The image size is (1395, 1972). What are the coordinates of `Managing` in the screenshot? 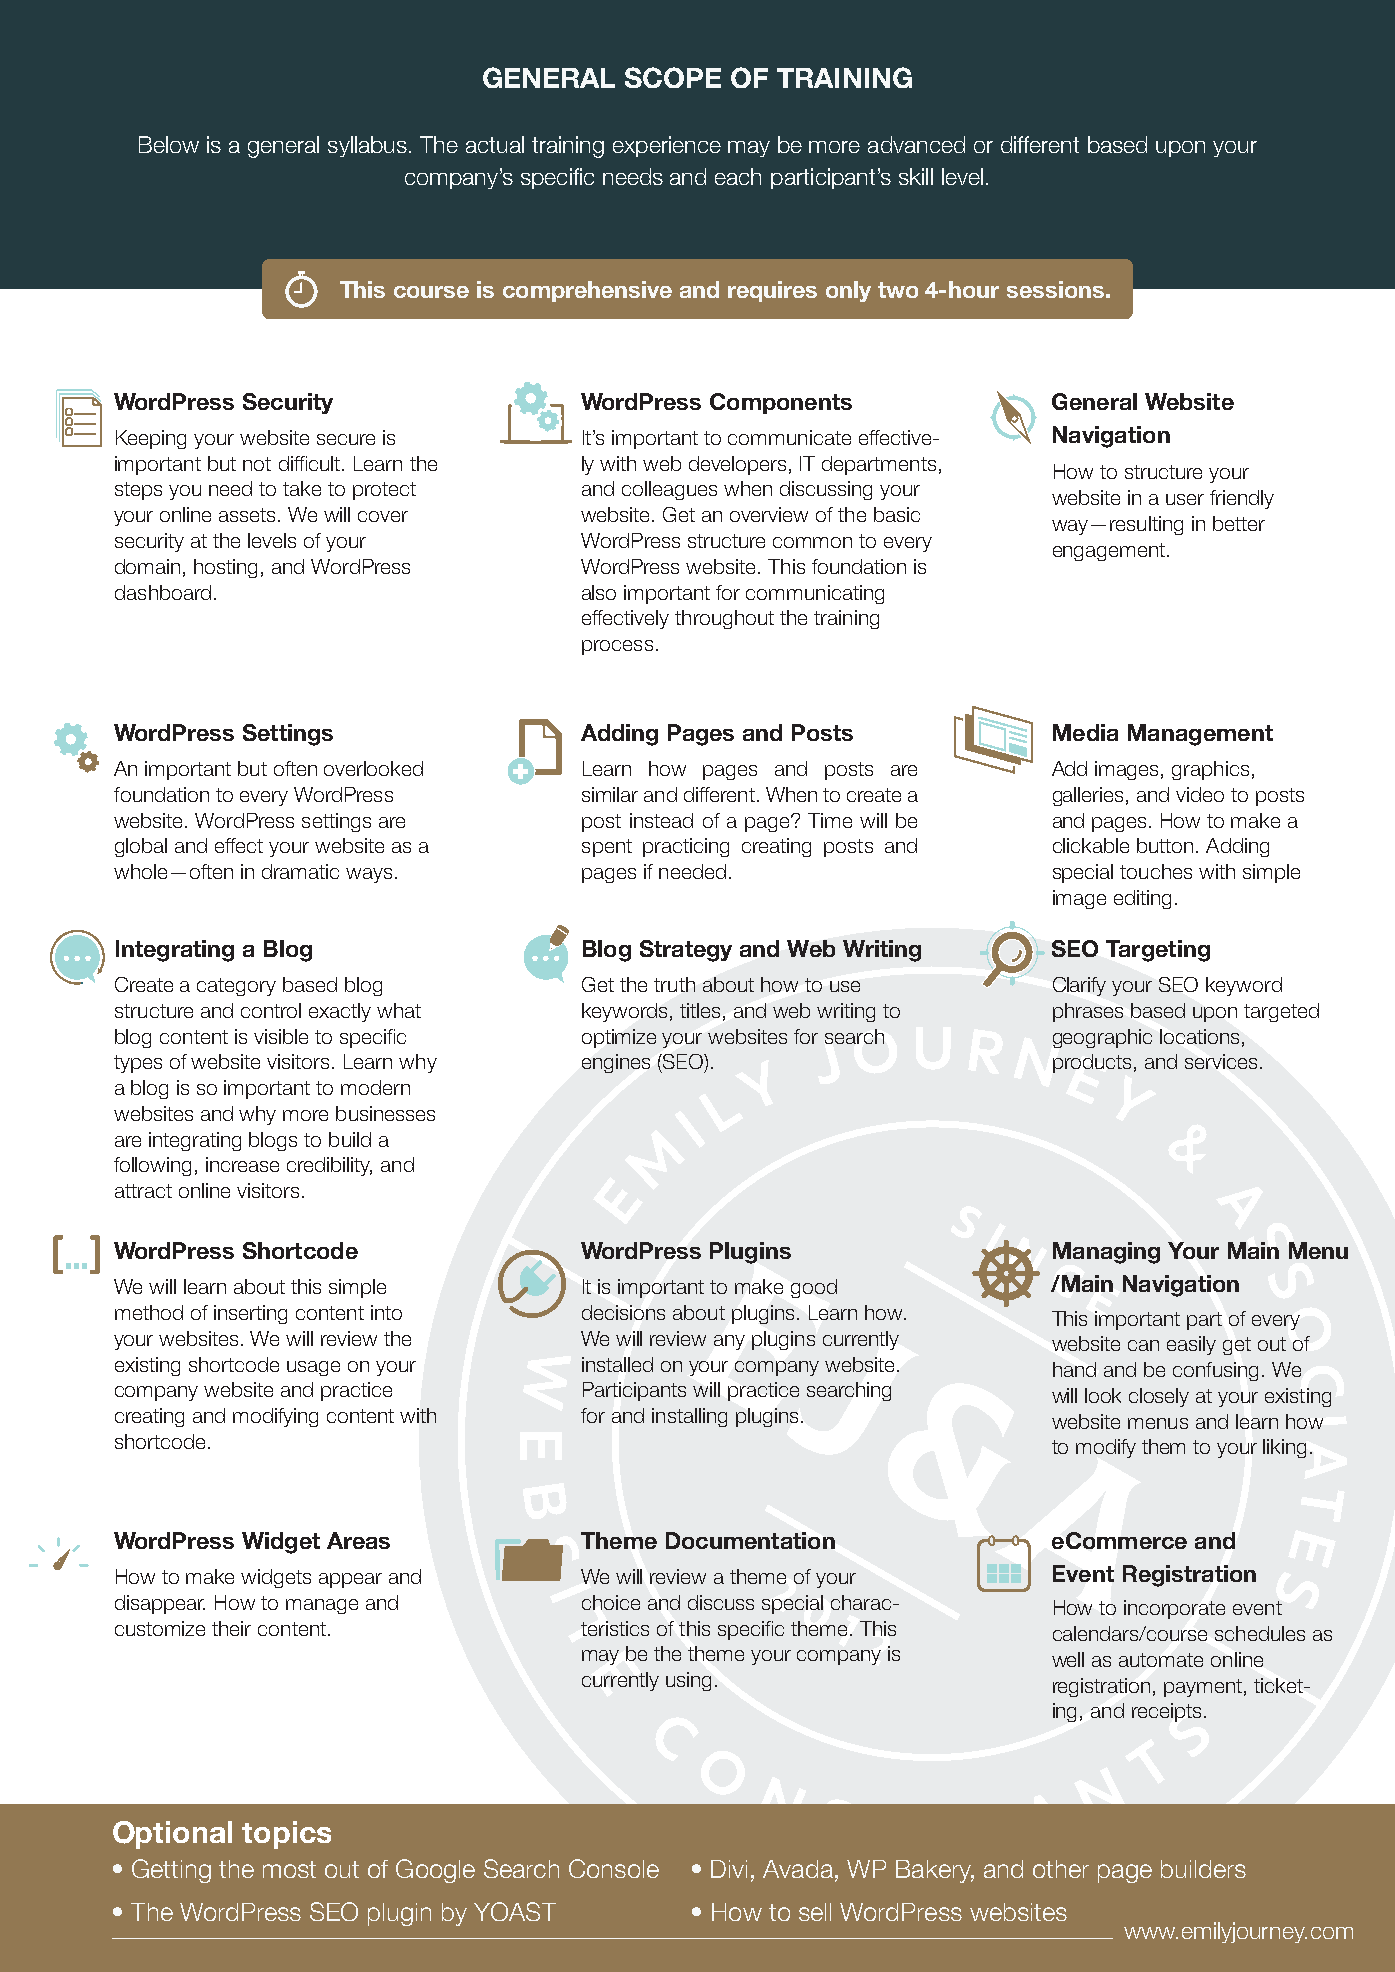 It's located at (1106, 1253).
